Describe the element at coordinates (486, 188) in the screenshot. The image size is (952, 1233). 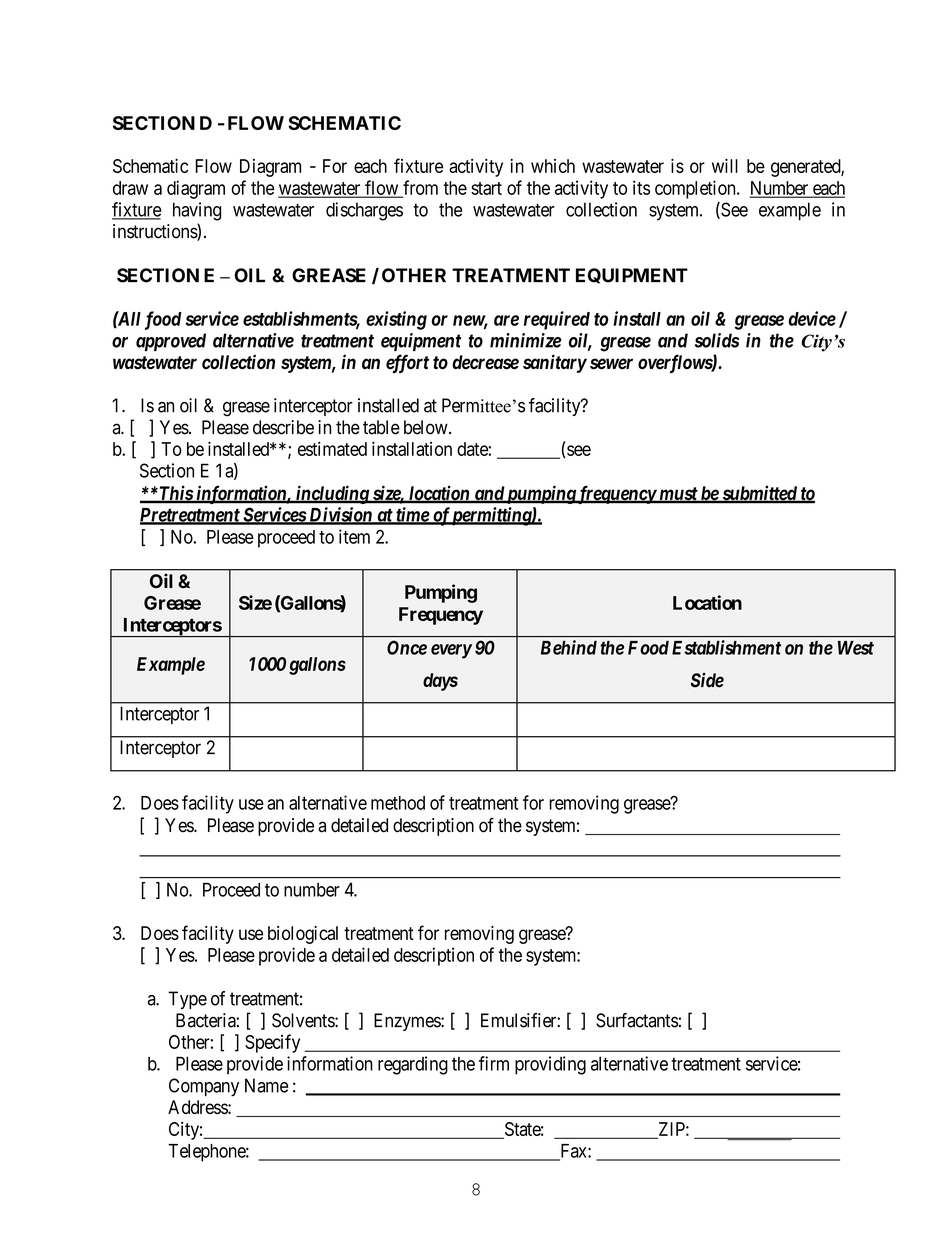
I see `start` at that location.
